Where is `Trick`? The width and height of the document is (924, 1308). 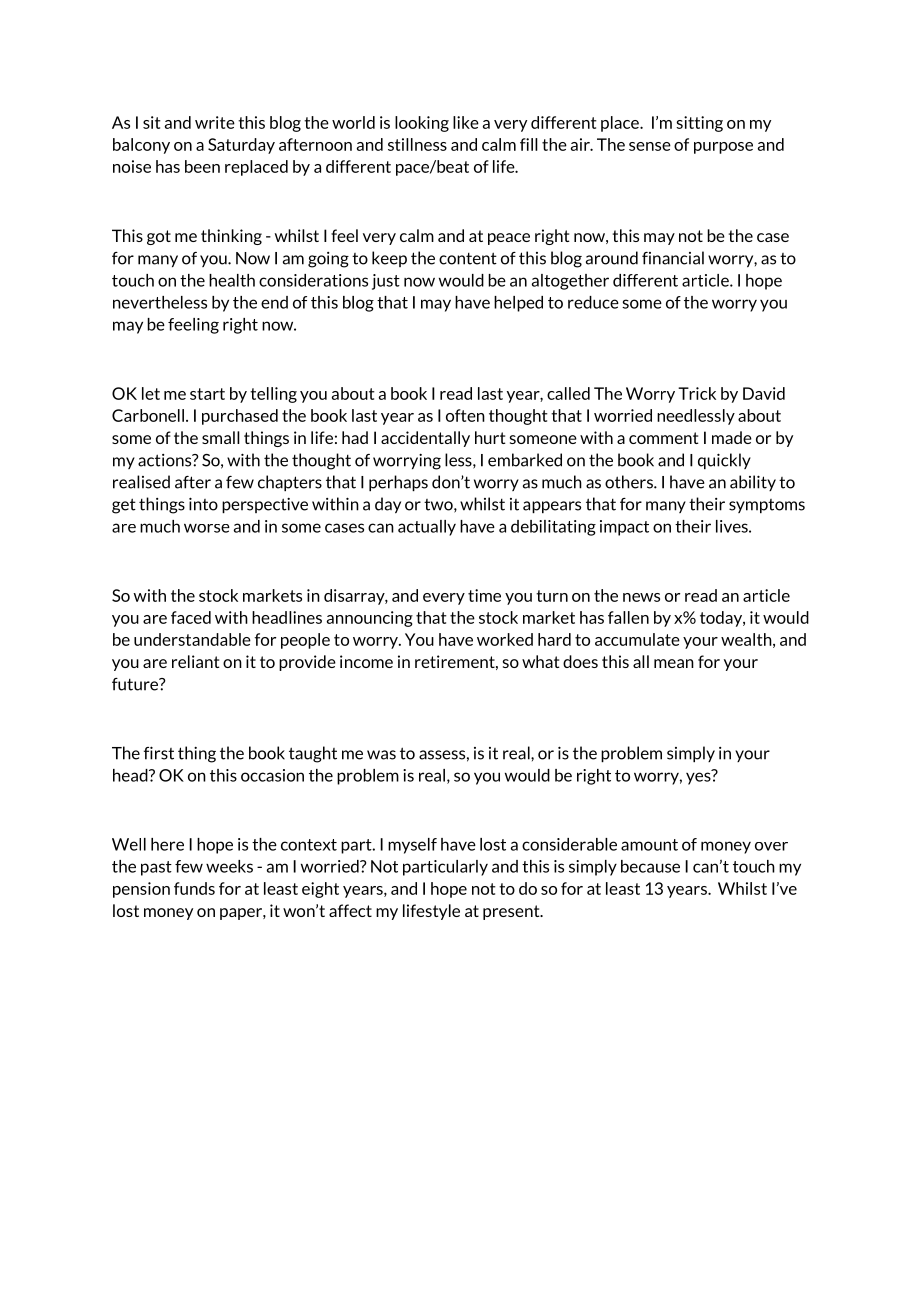 Trick is located at coordinates (697, 393).
